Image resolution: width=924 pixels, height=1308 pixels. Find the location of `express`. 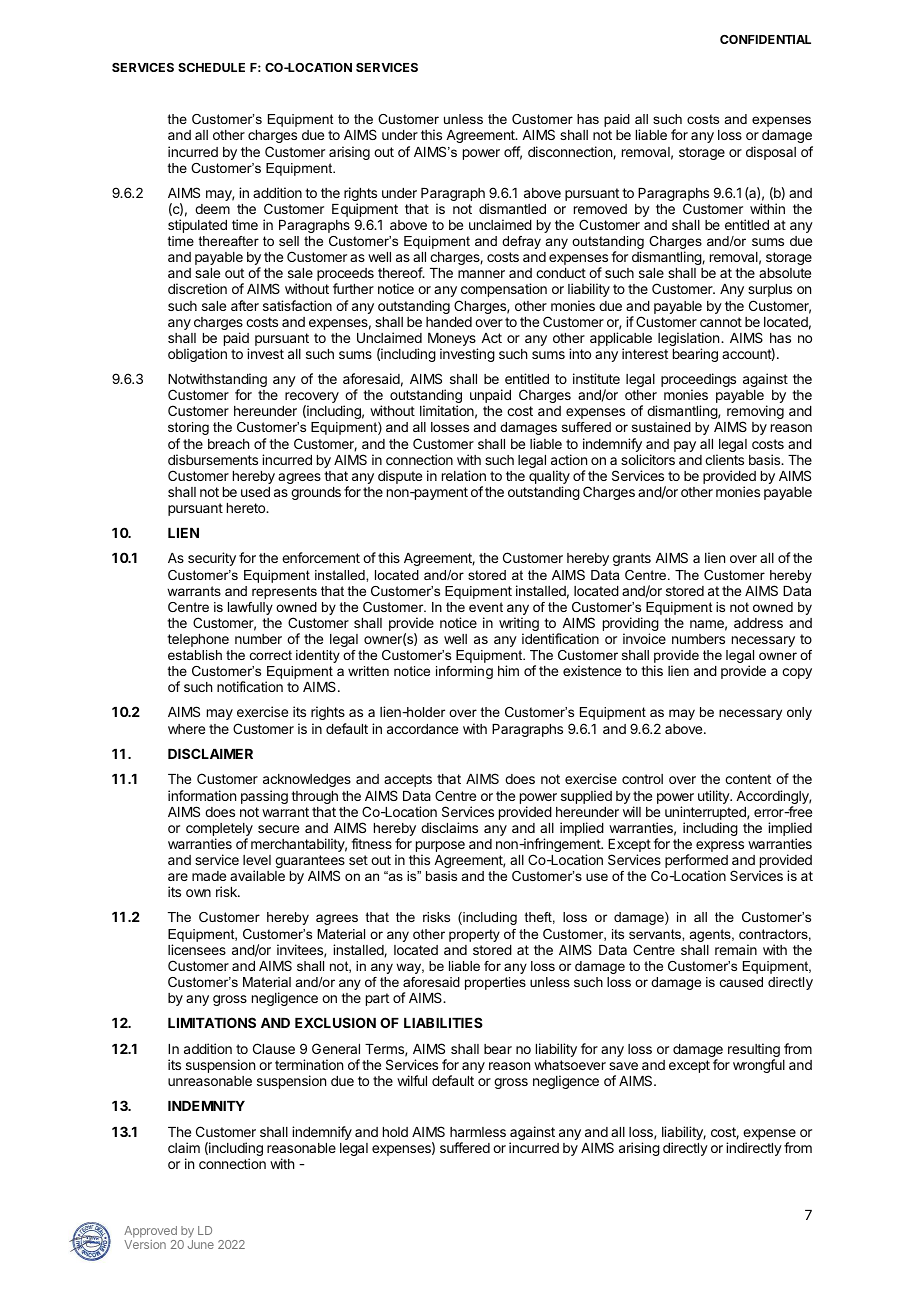

express is located at coordinates (720, 846).
